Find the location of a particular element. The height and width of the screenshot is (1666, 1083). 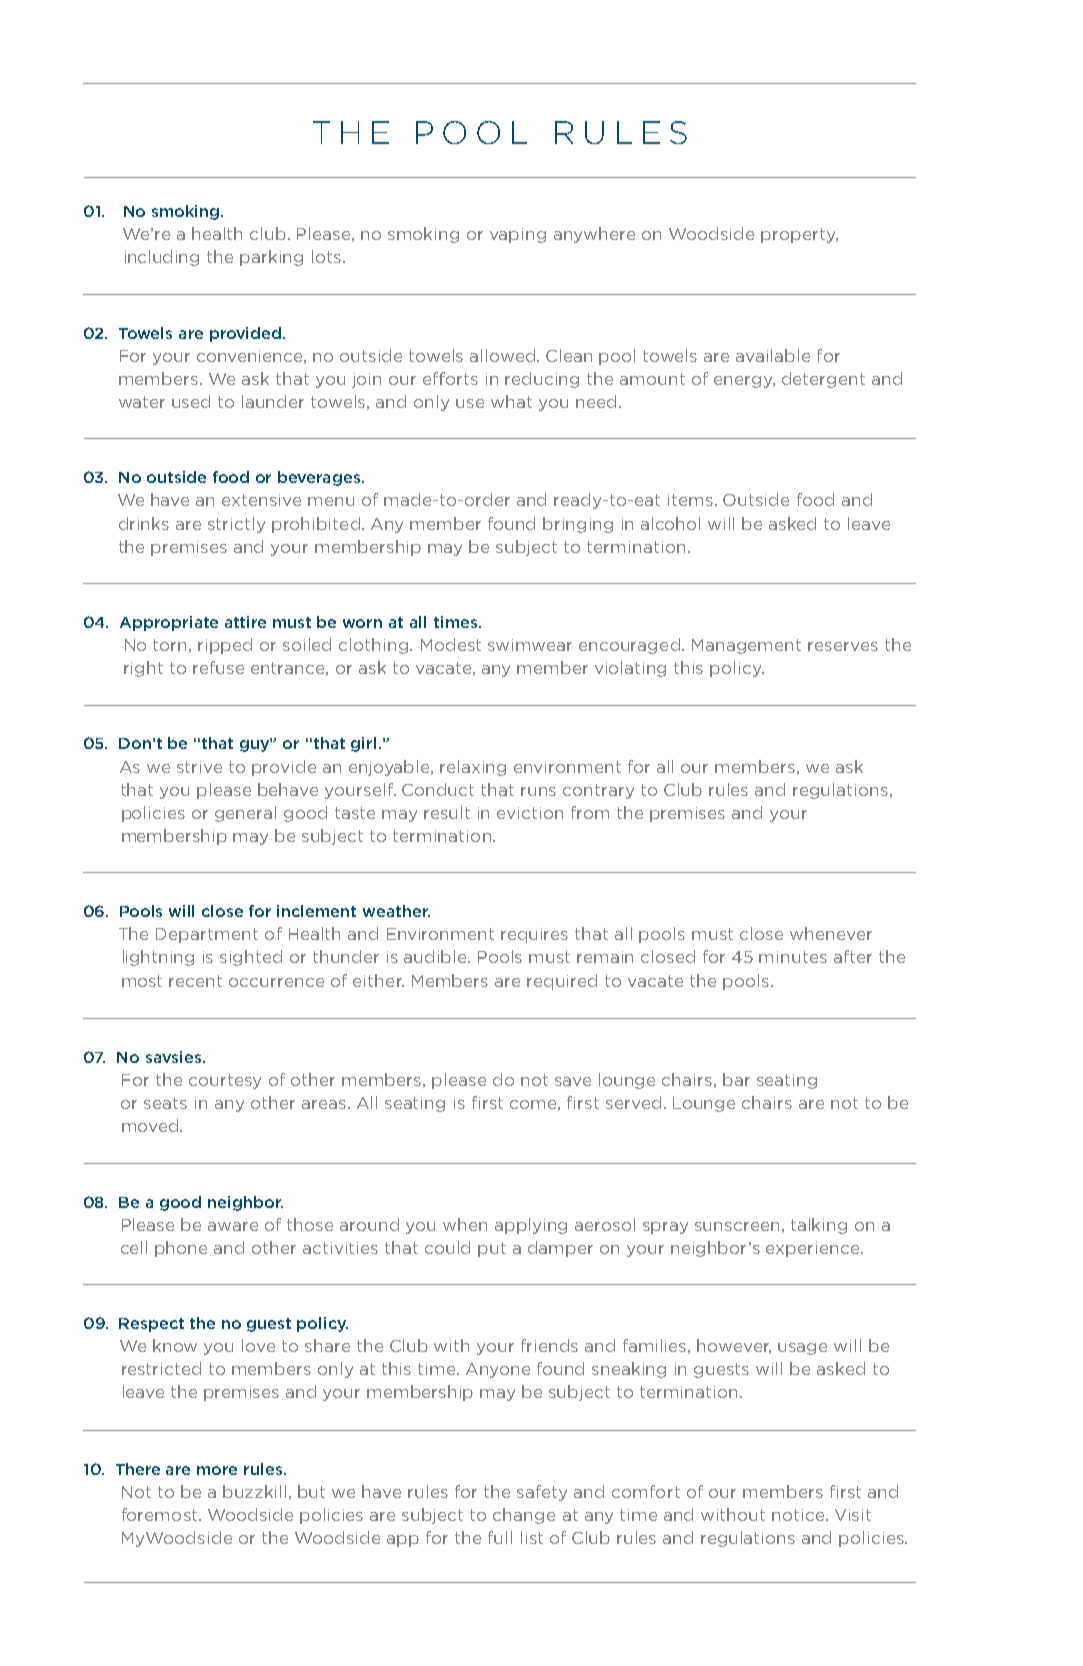

bar is located at coordinates (736, 1079).
